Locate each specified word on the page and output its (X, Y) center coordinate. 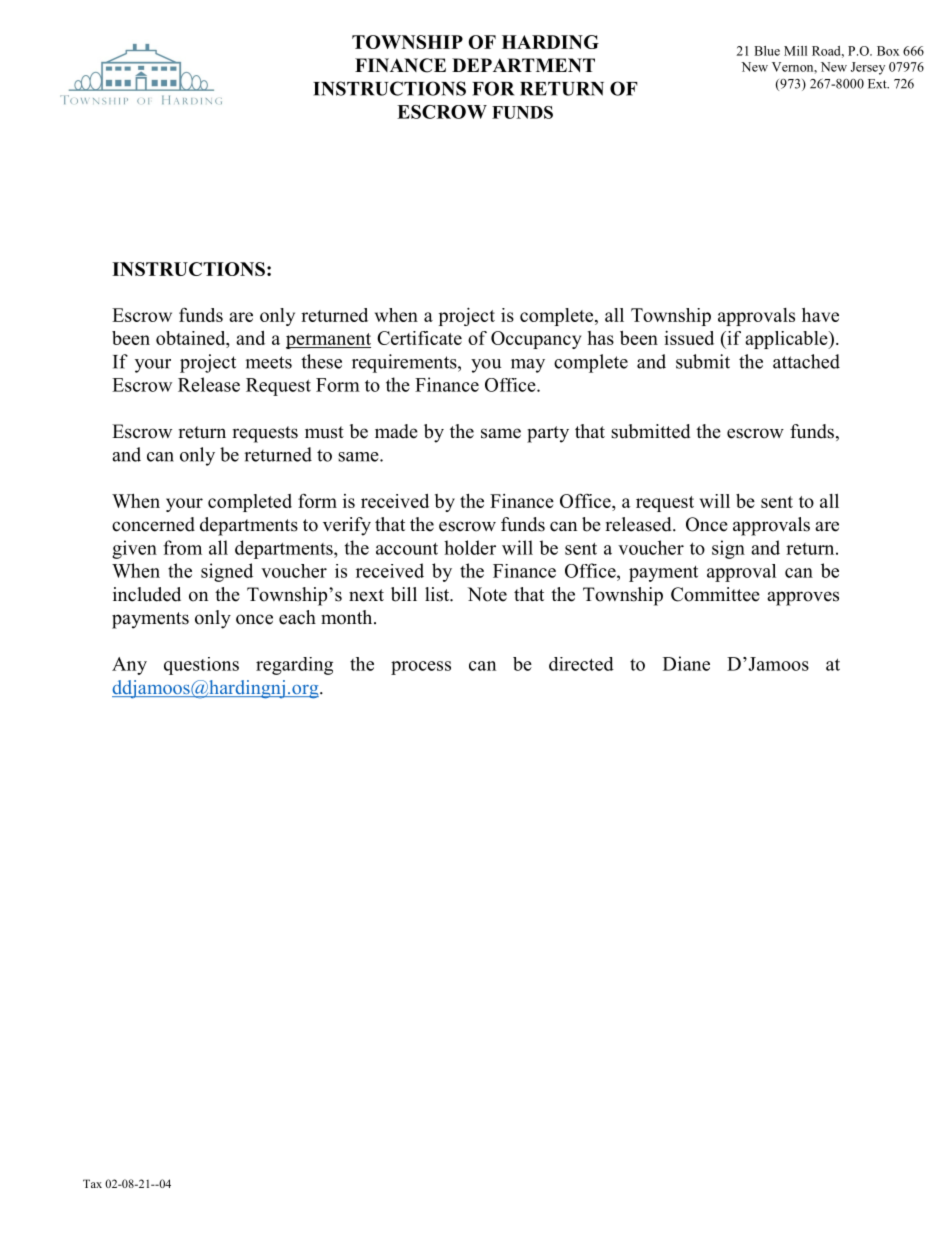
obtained (192, 339)
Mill (795, 51)
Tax (92, 1183)
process (421, 668)
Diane (686, 663)
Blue (767, 51)
